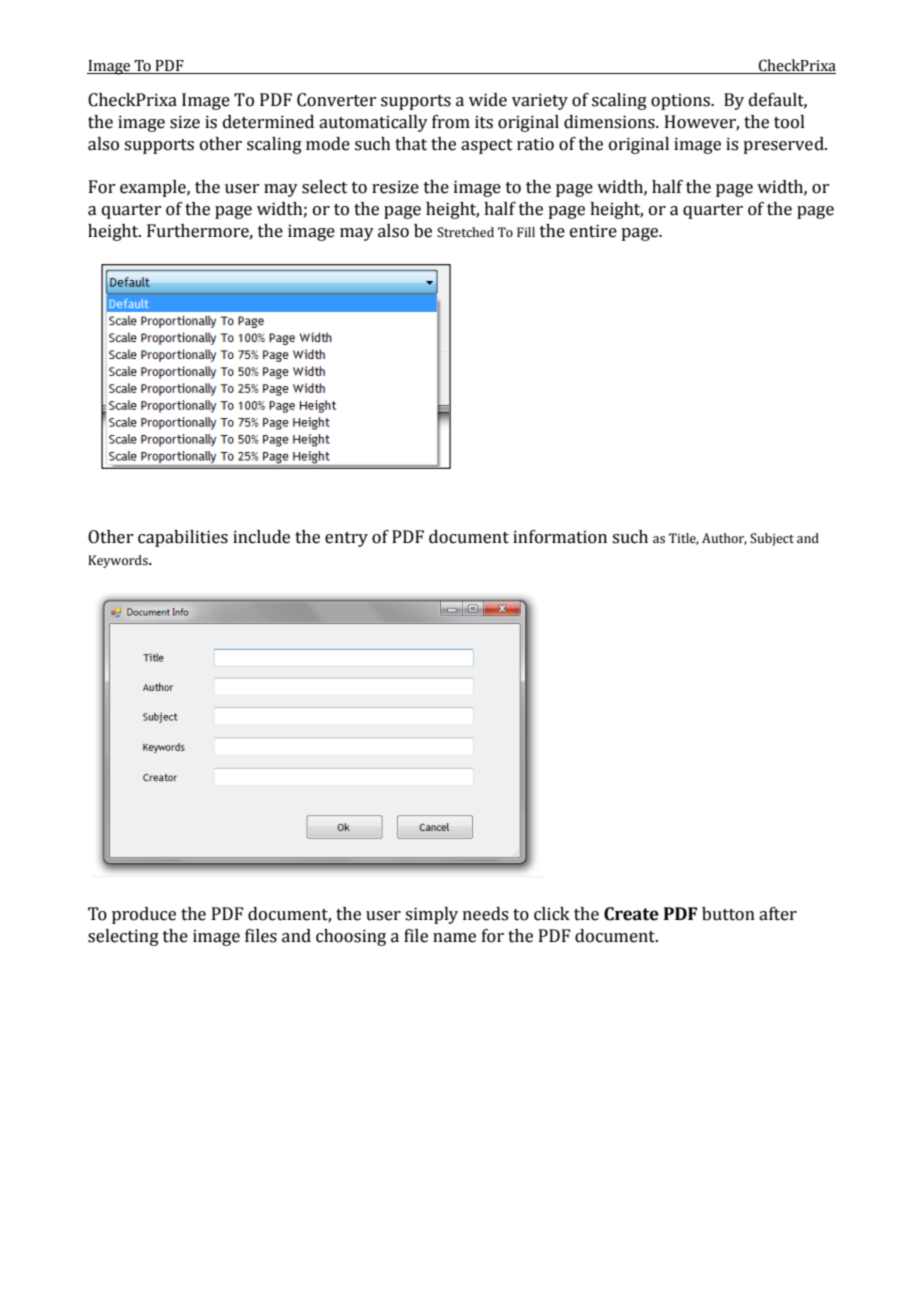 The image size is (924, 1308). What do you see at coordinates (778, 914) in the document?
I see `after` at bounding box center [778, 914].
